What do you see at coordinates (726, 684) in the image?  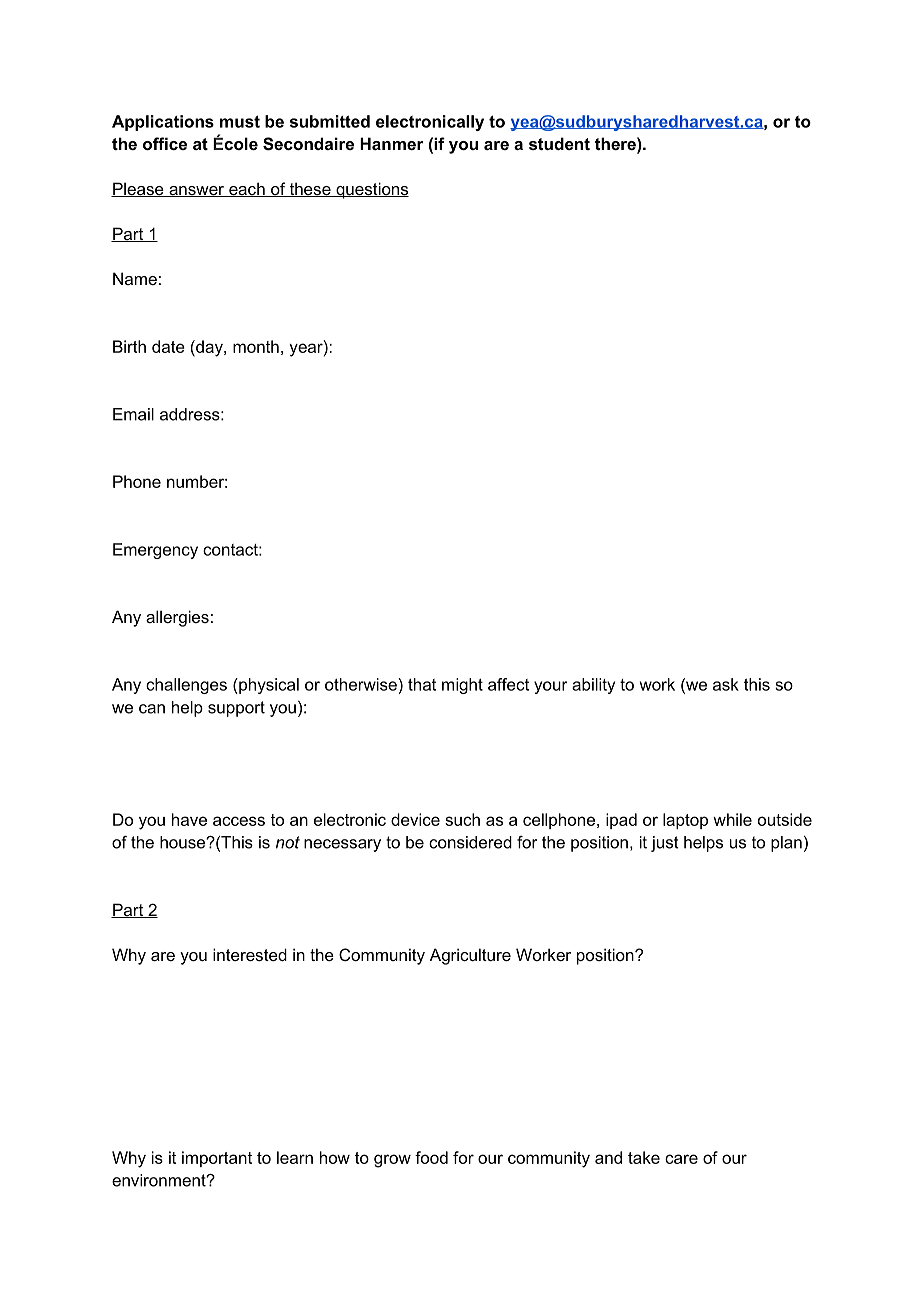 I see `ask` at bounding box center [726, 684].
